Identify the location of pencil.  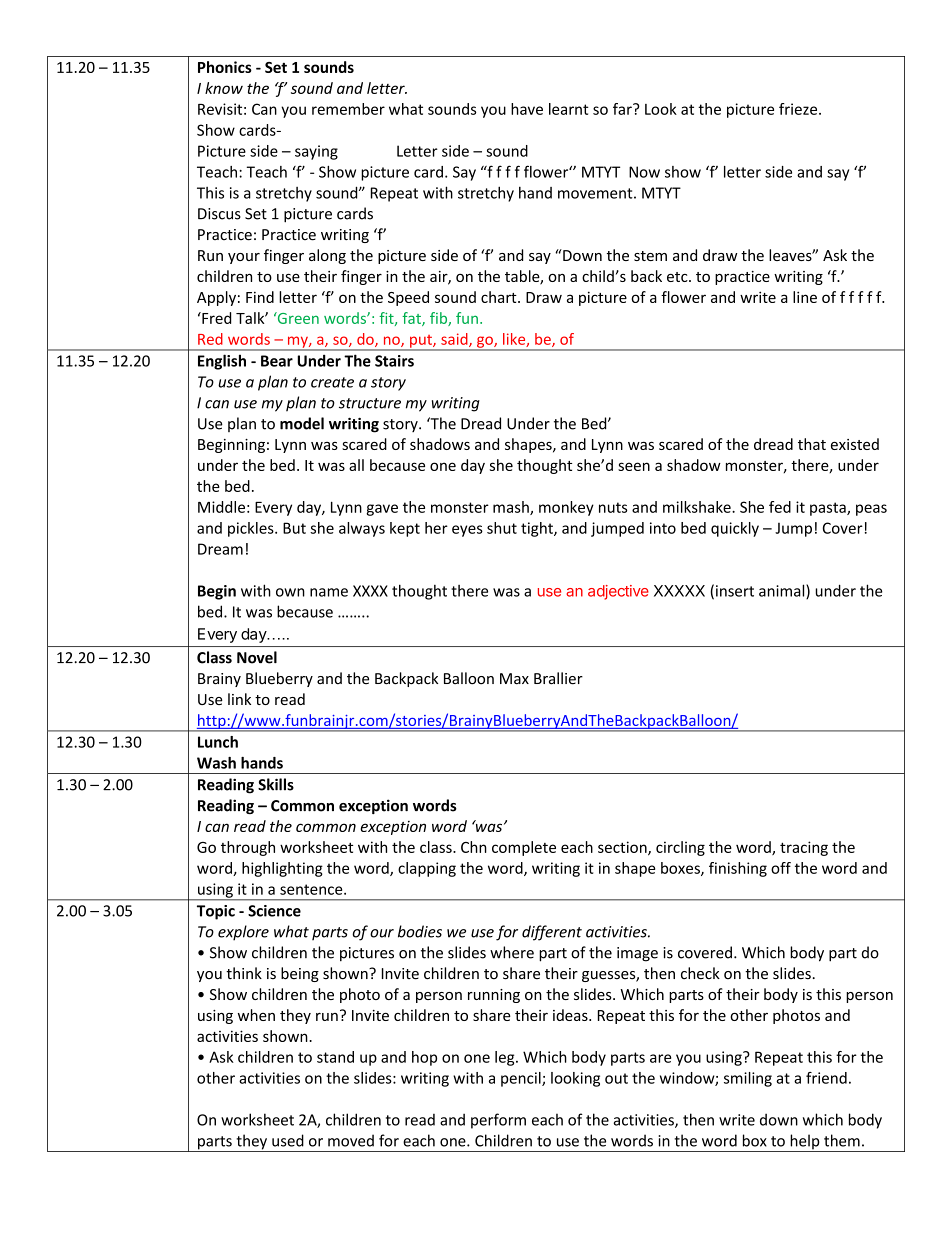
(522, 1079).
